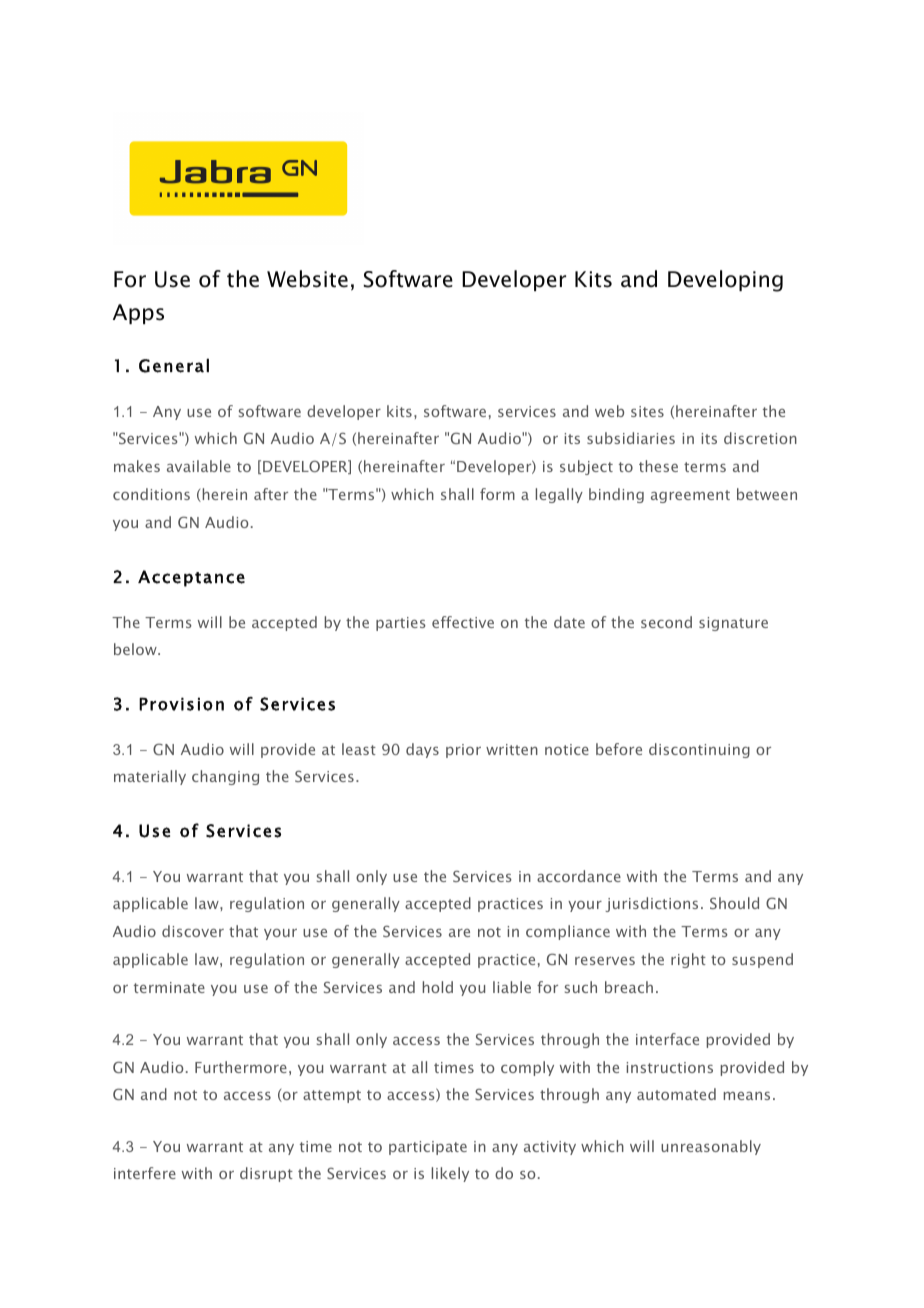  I want to click on discover, so click(193, 931).
